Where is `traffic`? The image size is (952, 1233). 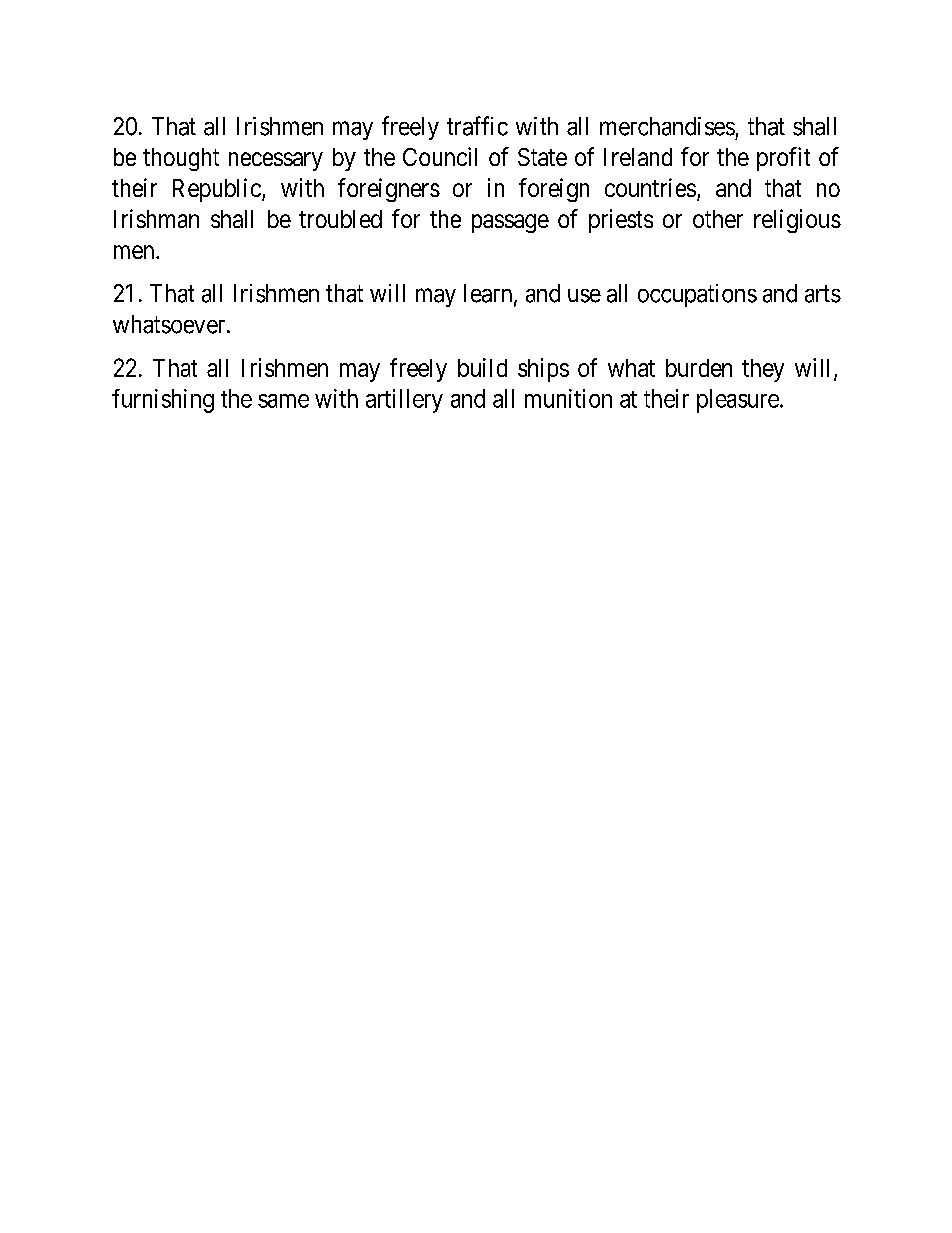 traffic is located at coordinates (477, 126).
